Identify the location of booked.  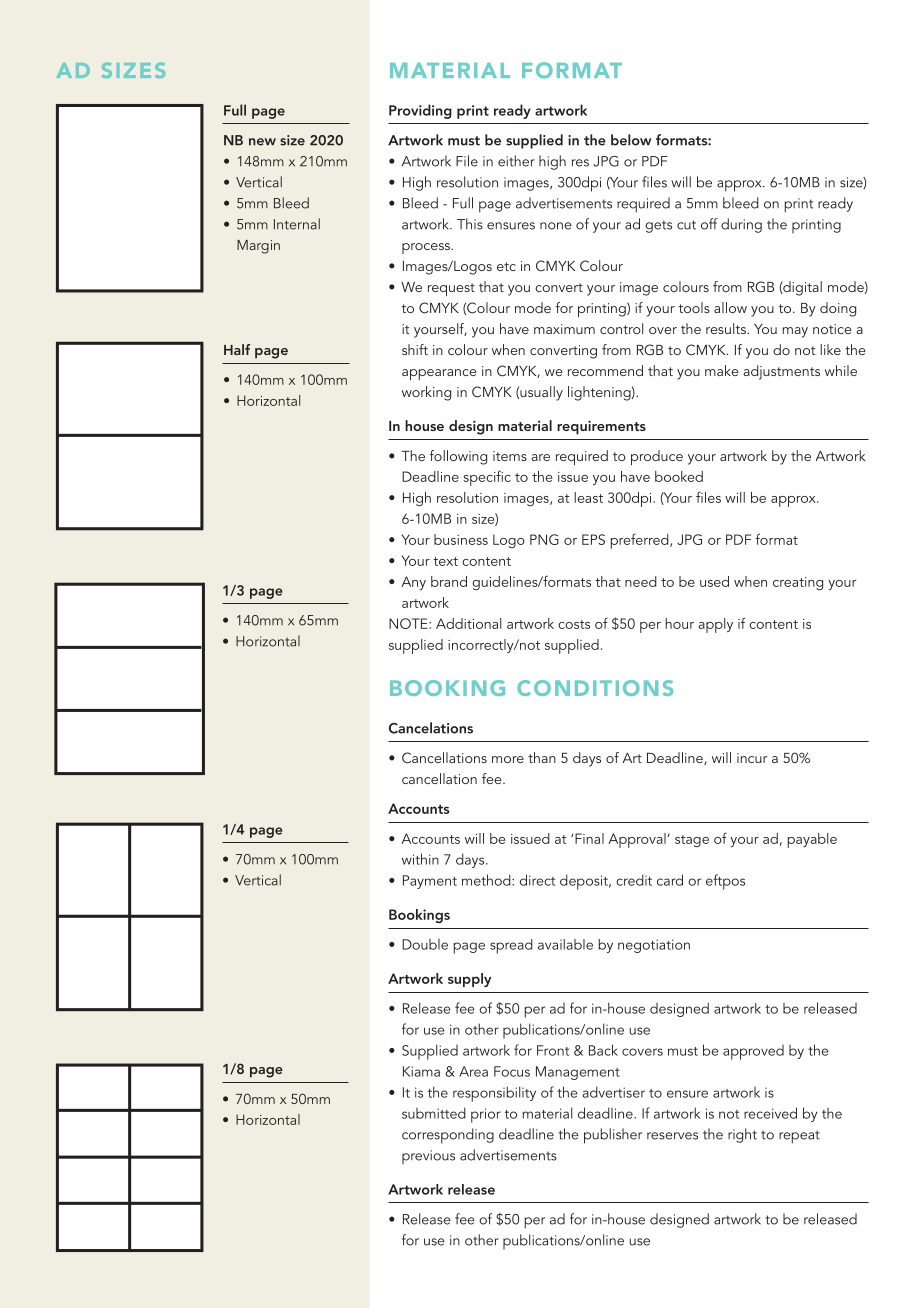
(679, 476).
